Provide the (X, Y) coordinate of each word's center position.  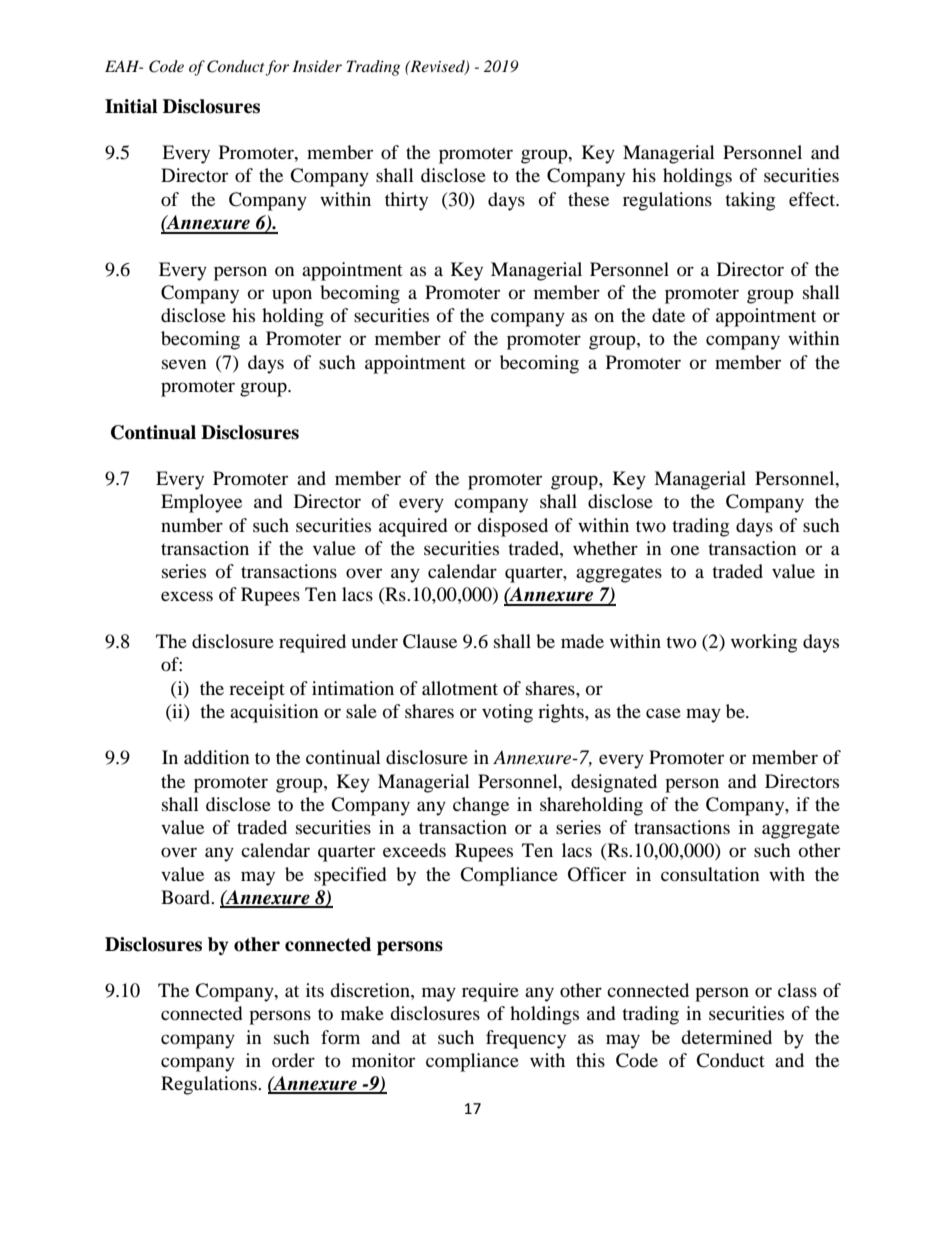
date (668, 315)
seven (184, 364)
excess (187, 596)
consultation (710, 874)
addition (217, 757)
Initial (131, 106)
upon (292, 296)
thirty (406, 201)
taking (750, 201)
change (481, 806)
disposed (512, 527)
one (685, 550)
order (293, 1060)
